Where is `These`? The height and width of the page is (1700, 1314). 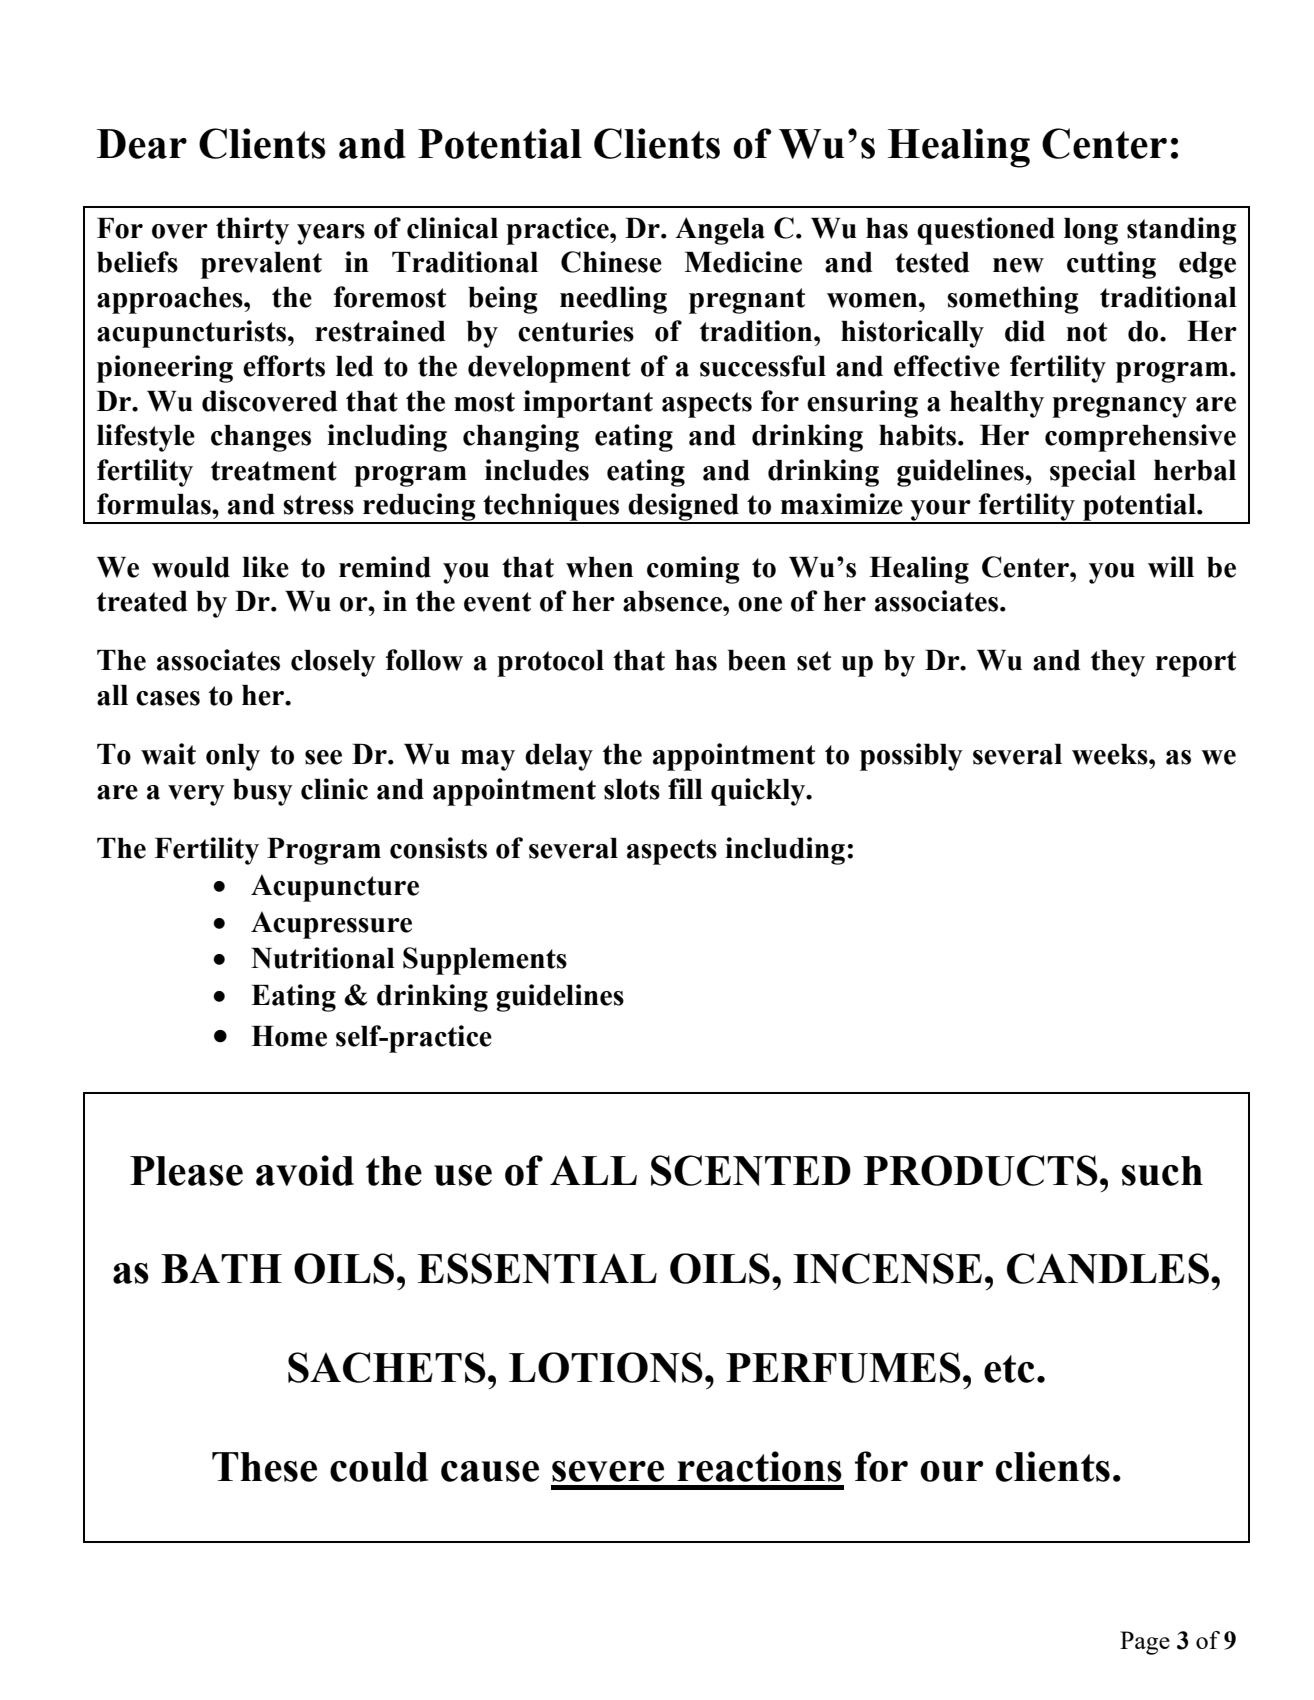
These is located at coordinates (264, 1467).
